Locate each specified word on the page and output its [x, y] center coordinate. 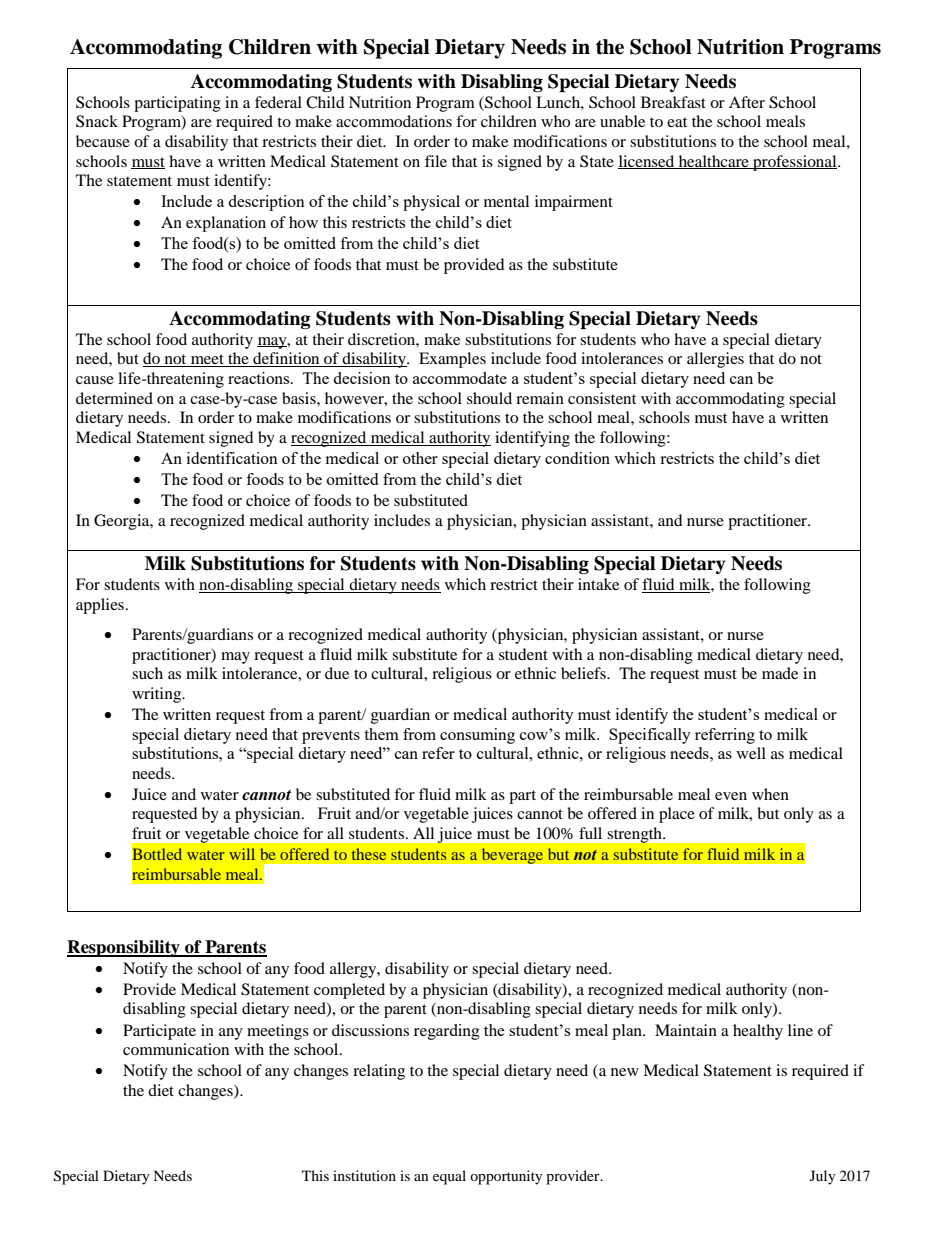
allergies [715, 360]
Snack [97, 121]
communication [176, 1049]
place [677, 815]
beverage [512, 856]
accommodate [460, 378]
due [337, 673]
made [780, 673]
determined [114, 398]
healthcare [714, 162]
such [147, 673]
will [242, 854]
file [436, 161]
